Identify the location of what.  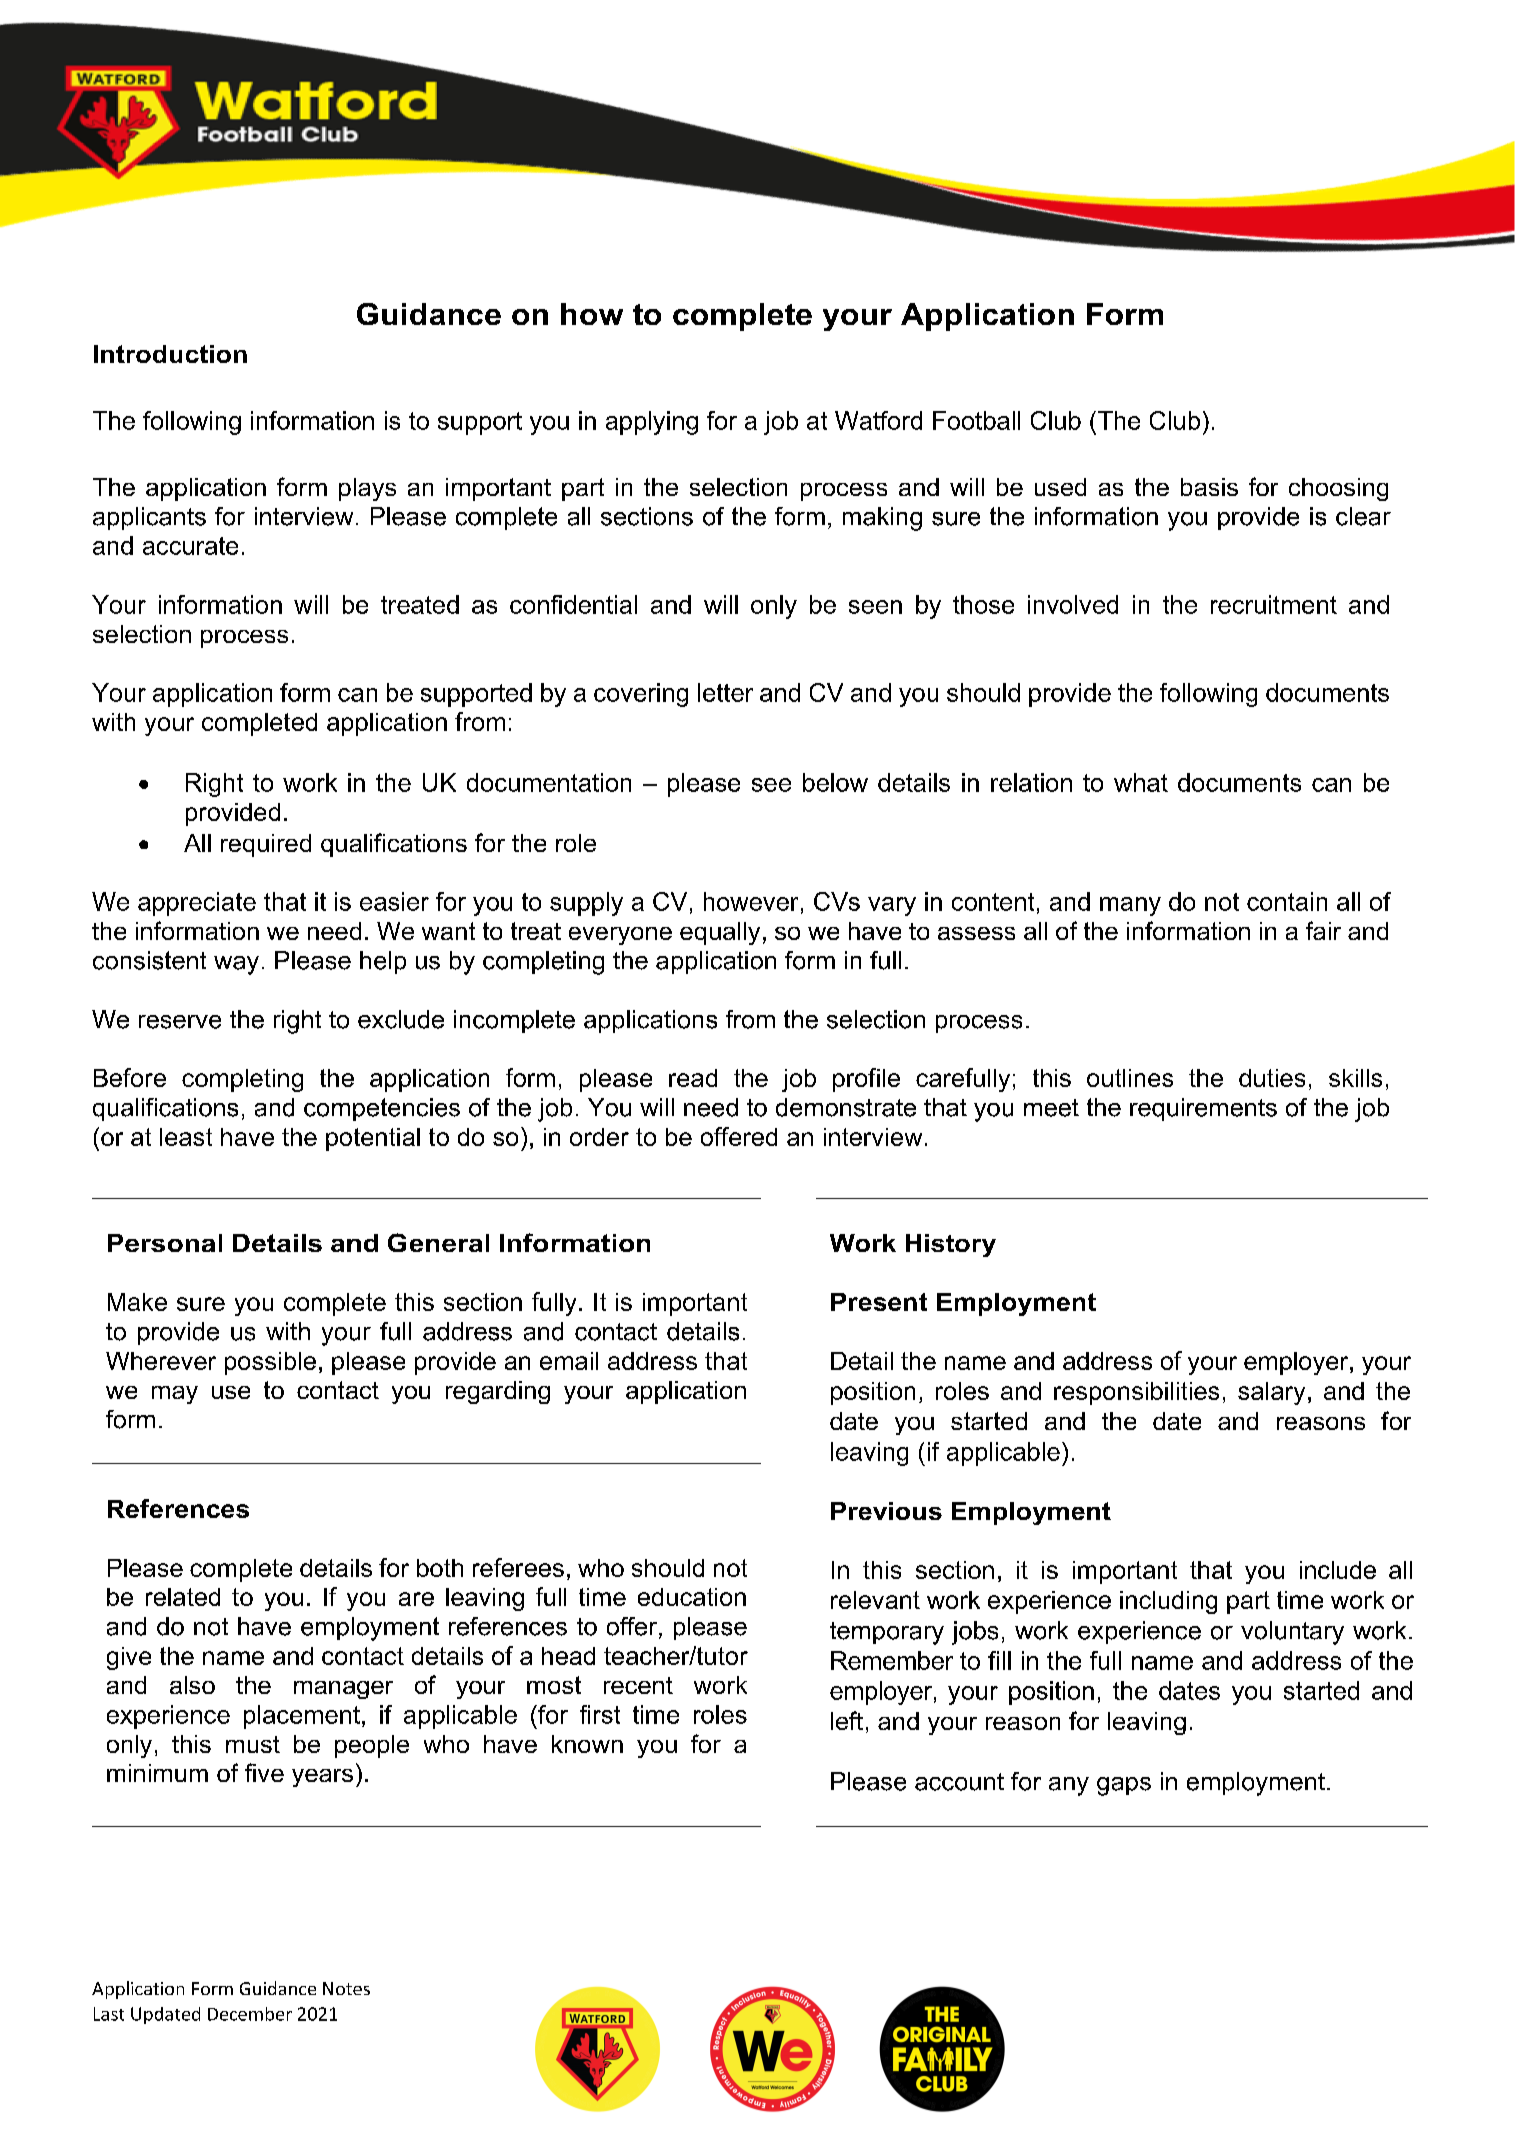
(1141, 782).
